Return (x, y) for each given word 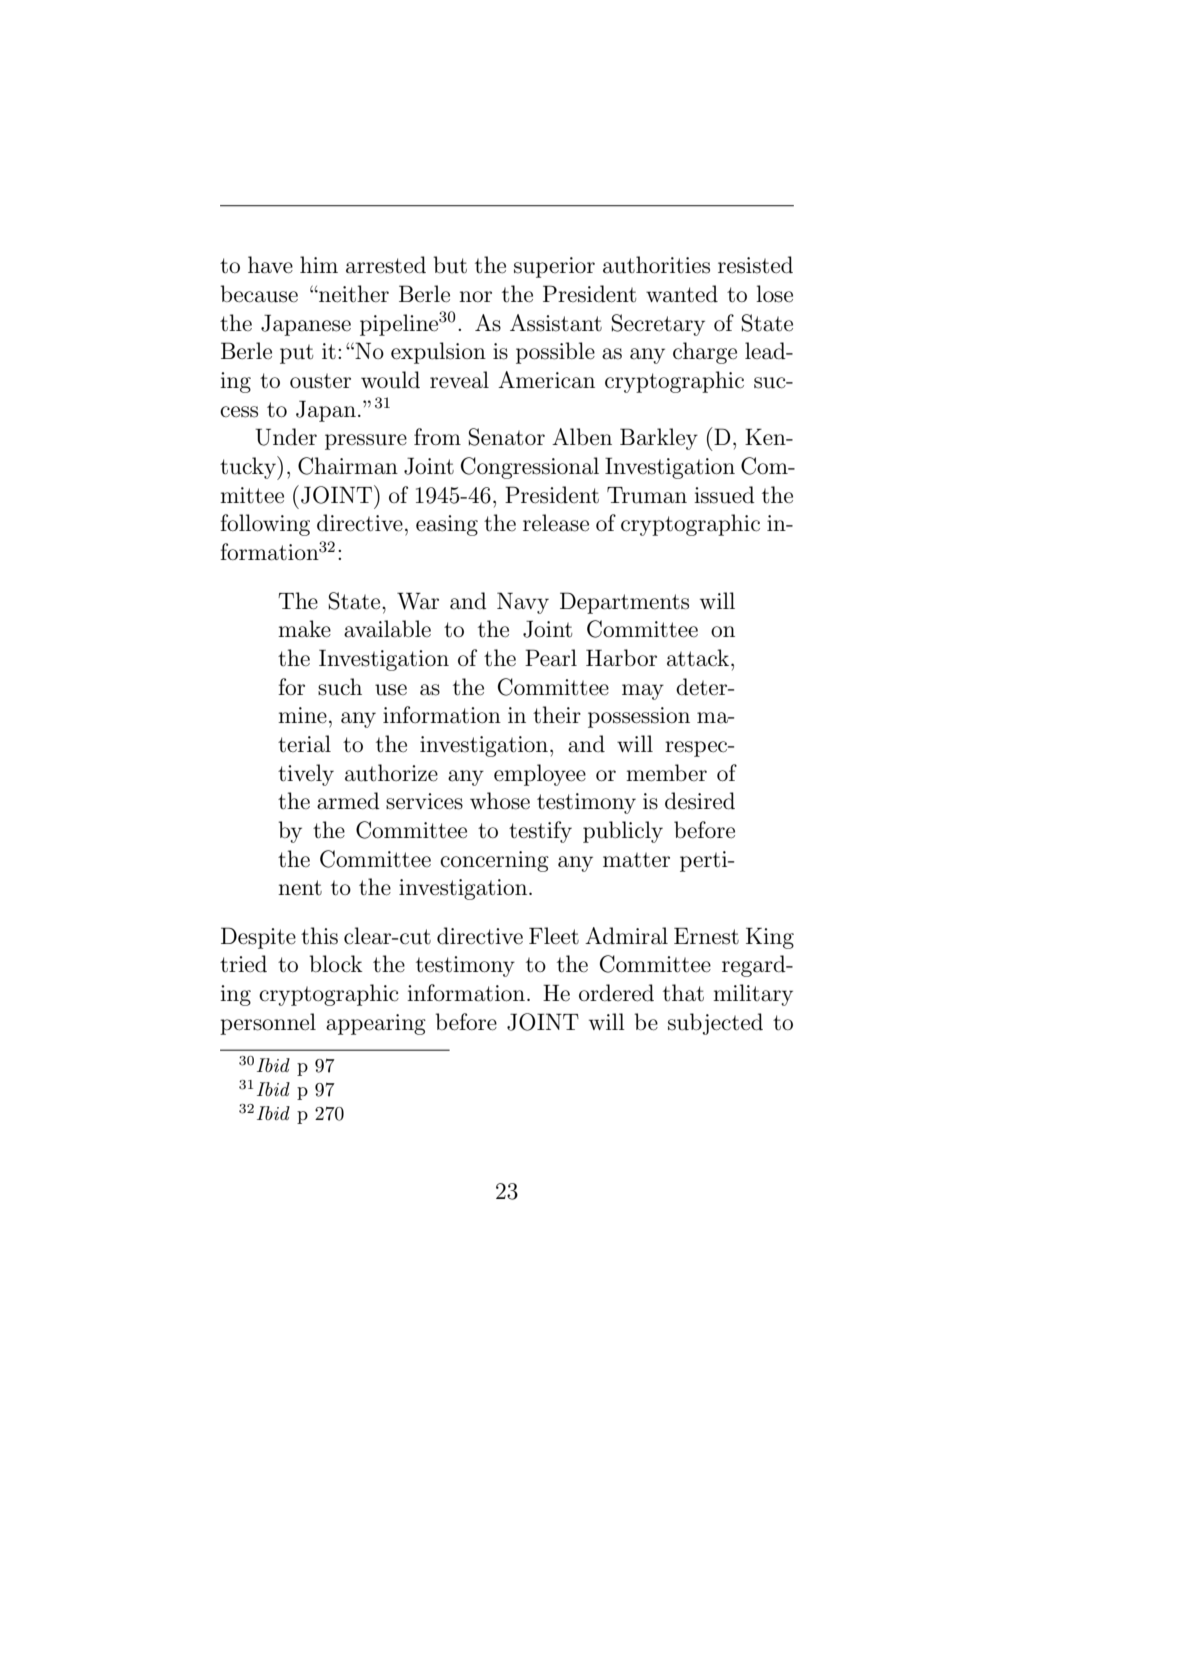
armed (348, 801)
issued (724, 495)
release (556, 523)
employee (540, 775)
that (683, 993)
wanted (682, 294)
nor (475, 296)
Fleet (554, 936)
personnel (268, 1024)
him (319, 264)
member (666, 773)
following (265, 525)
